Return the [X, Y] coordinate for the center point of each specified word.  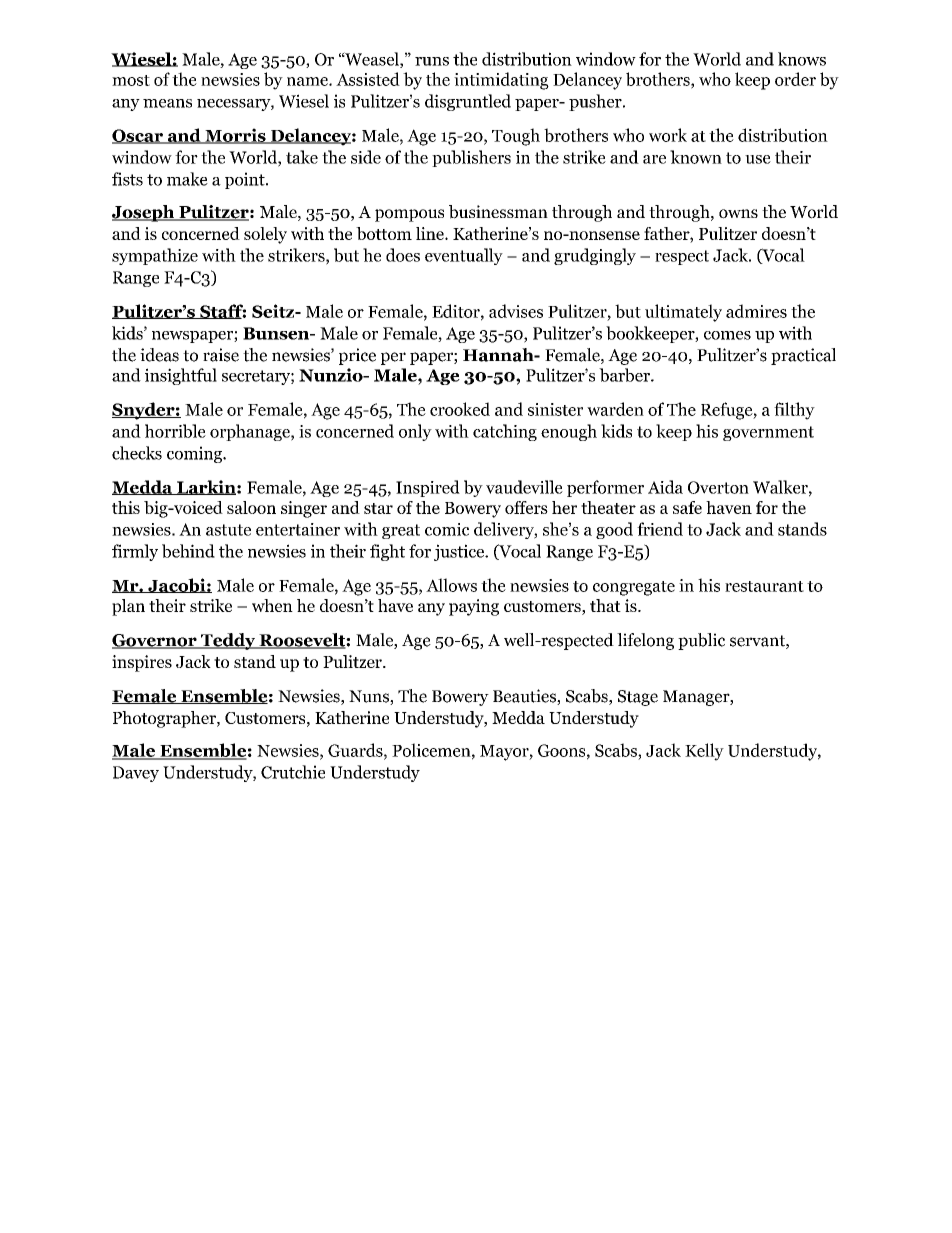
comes [727, 335]
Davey [136, 774]
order [795, 79]
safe [687, 507]
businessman [498, 212]
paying [474, 607]
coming [196, 454]
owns [738, 214]
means [167, 103]
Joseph [144, 213]
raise [221, 355]
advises [516, 311]
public [701, 641]
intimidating [501, 81]
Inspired [428, 488]
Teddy [228, 641]
